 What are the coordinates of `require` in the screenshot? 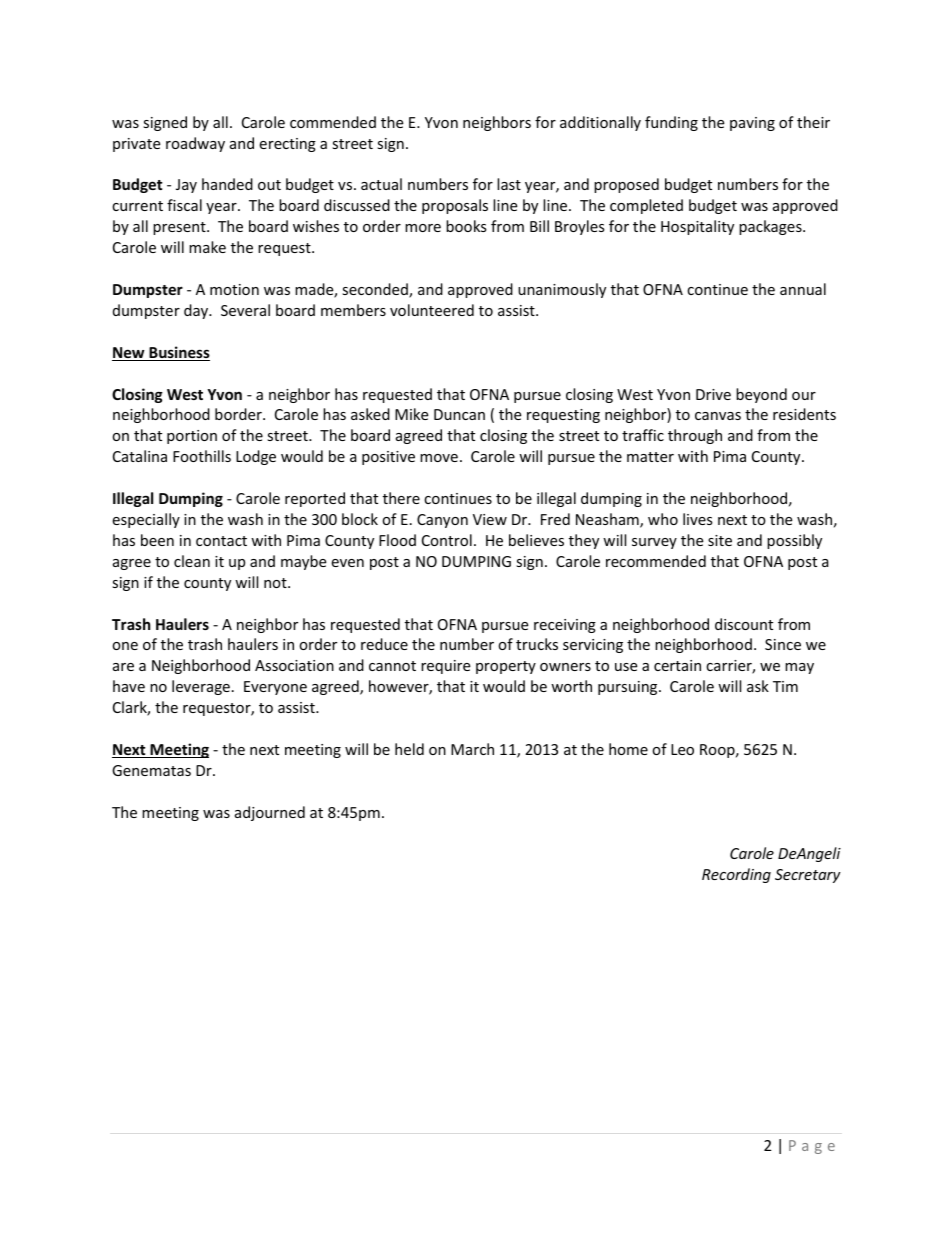 It's located at (445, 667).
